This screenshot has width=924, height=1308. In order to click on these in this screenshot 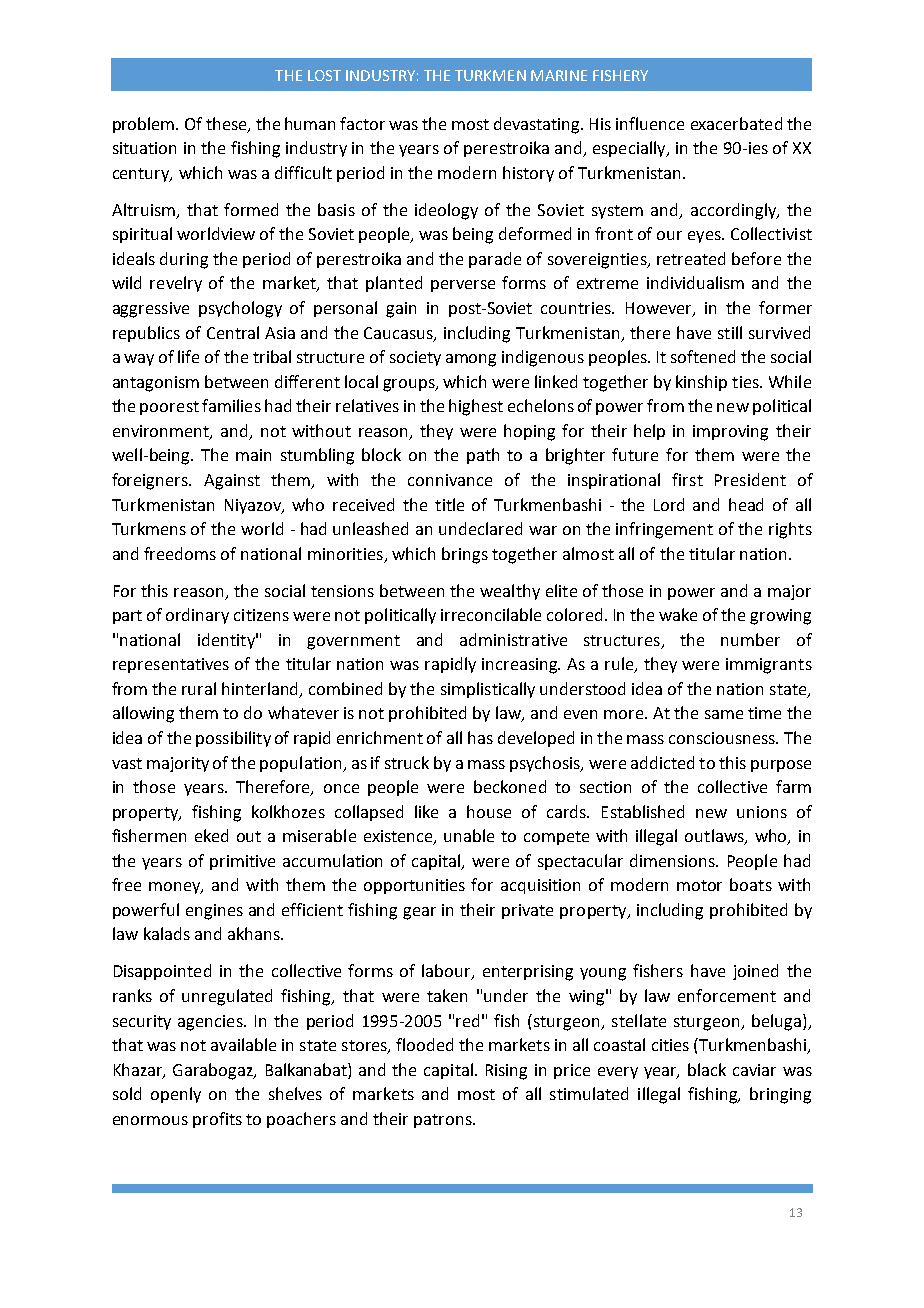, I will do `click(227, 124)`.
